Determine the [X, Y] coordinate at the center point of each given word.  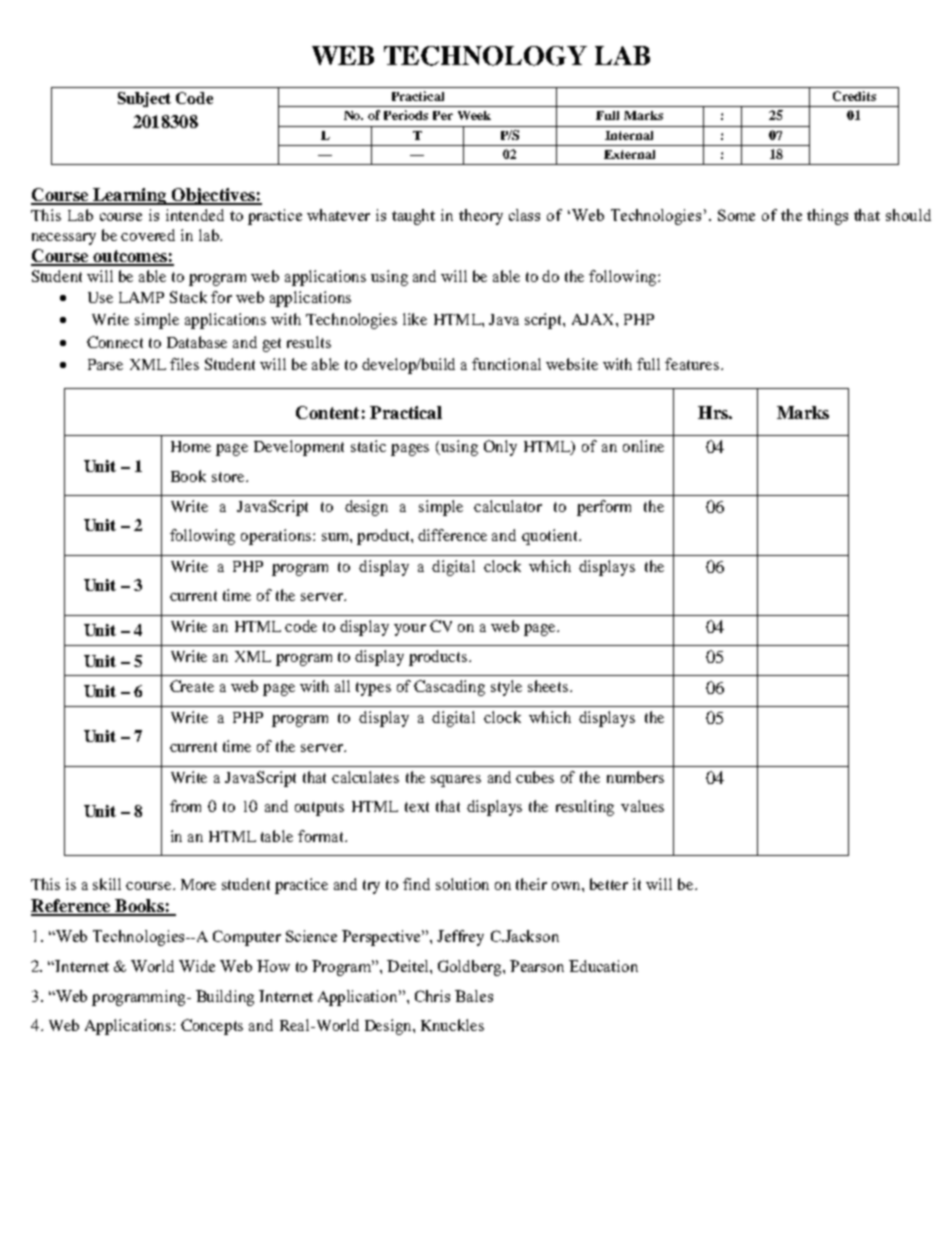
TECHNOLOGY [485, 56]
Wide [197, 966]
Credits [854, 96]
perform [604, 508]
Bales [474, 996]
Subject [144, 99]
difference [452, 535]
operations [277, 537]
